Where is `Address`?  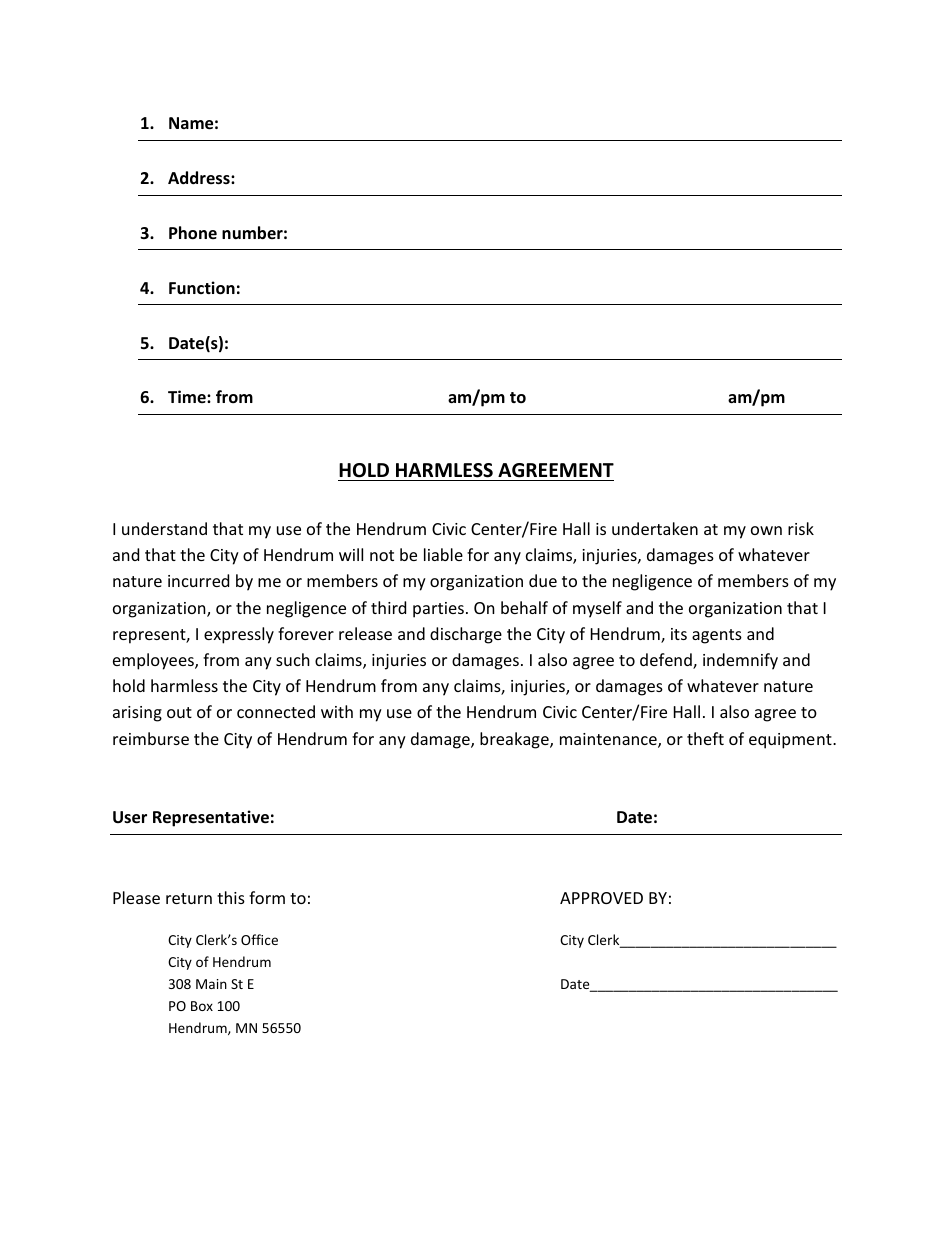 Address is located at coordinates (200, 178).
